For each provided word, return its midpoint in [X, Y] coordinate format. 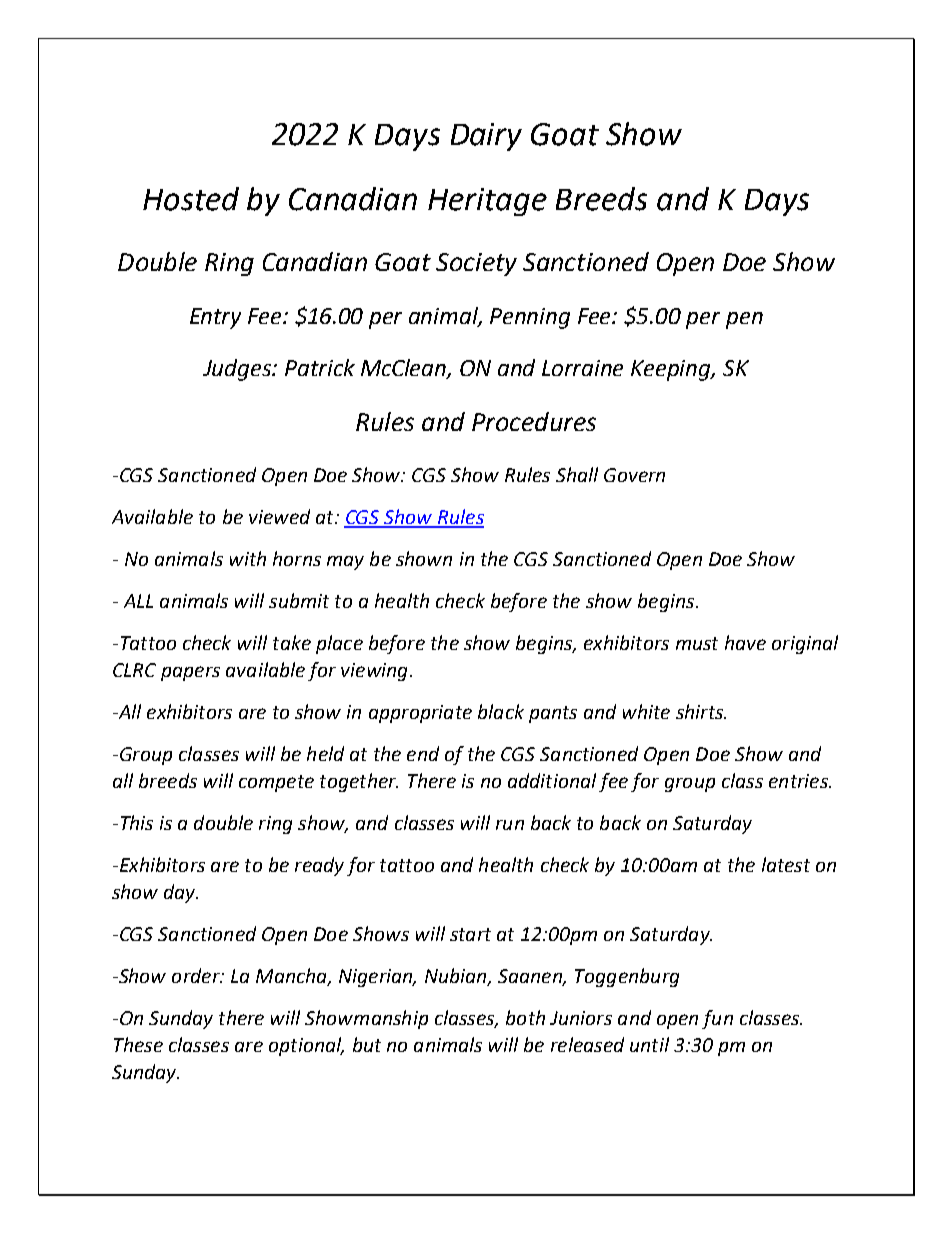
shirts [701, 711]
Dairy [486, 137]
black [501, 711]
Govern [634, 475]
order [197, 975]
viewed [279, 516]
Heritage [487, 202]
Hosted [191, 199]
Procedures [534, 421]
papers [190, 673]
